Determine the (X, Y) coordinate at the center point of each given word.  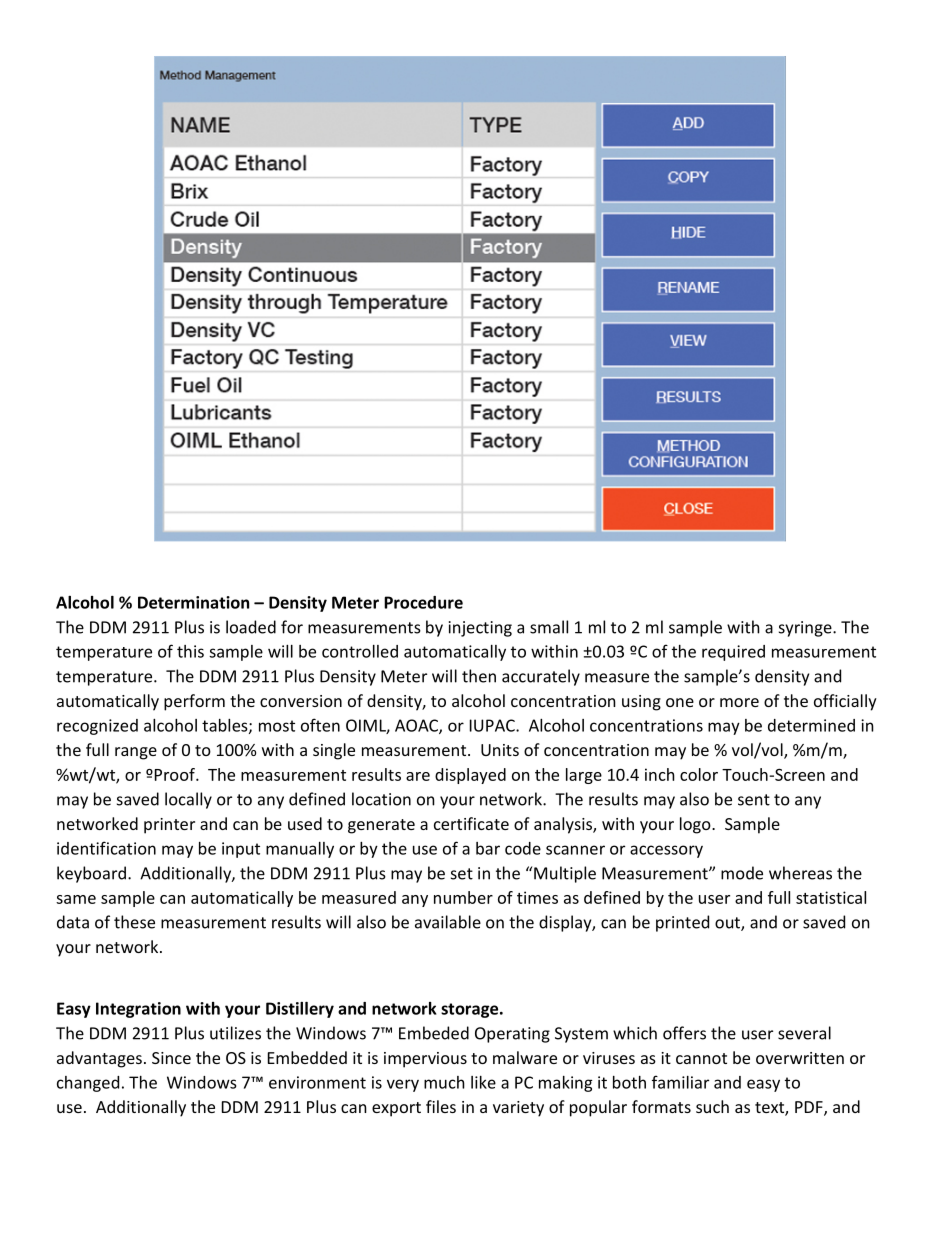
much (444, 1082)
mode (742, 873)
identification (106, 848)
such (712, 1106)
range (136, 753)
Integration (138, 1010)
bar (488, 848)
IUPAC (493, 725)
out (728, 924)
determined (811, 725)
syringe (806, 629)
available (448, 922)
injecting (480, 629)
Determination (193, 602)
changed (88, 1084)
